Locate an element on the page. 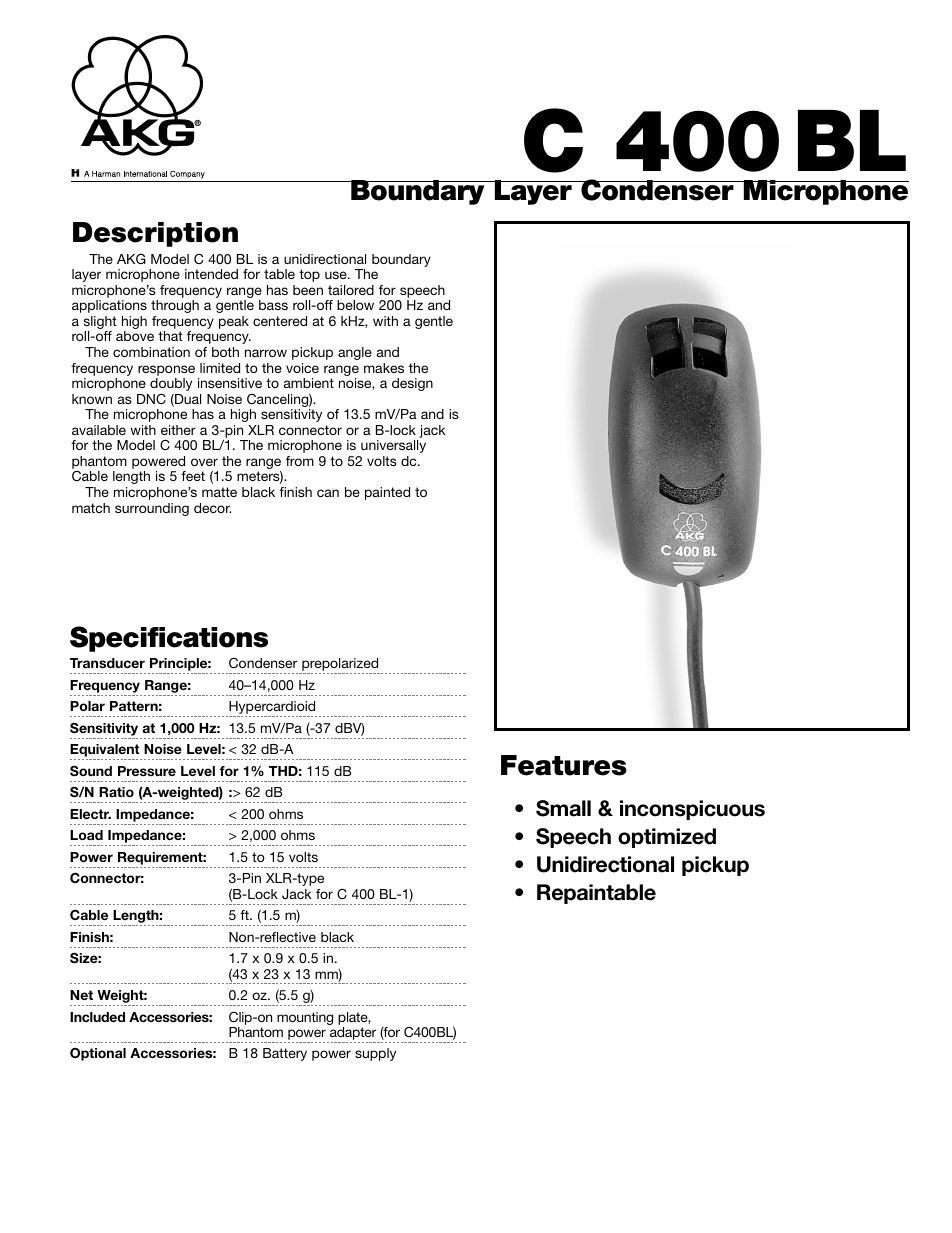 The image size is (952, 1233). Small is located at coordinates (563, 808).
